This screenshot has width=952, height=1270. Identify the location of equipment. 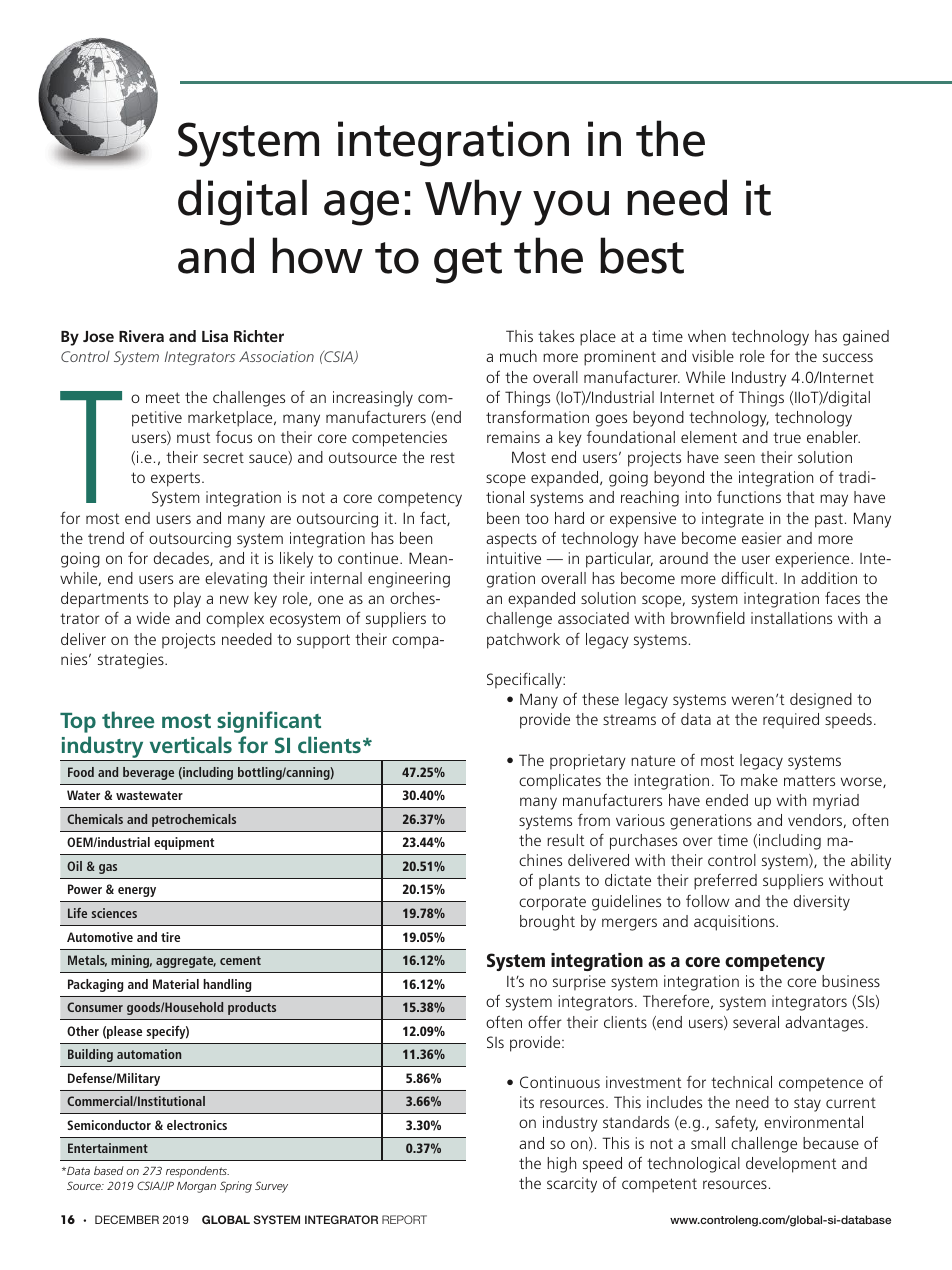
(184, 843).
